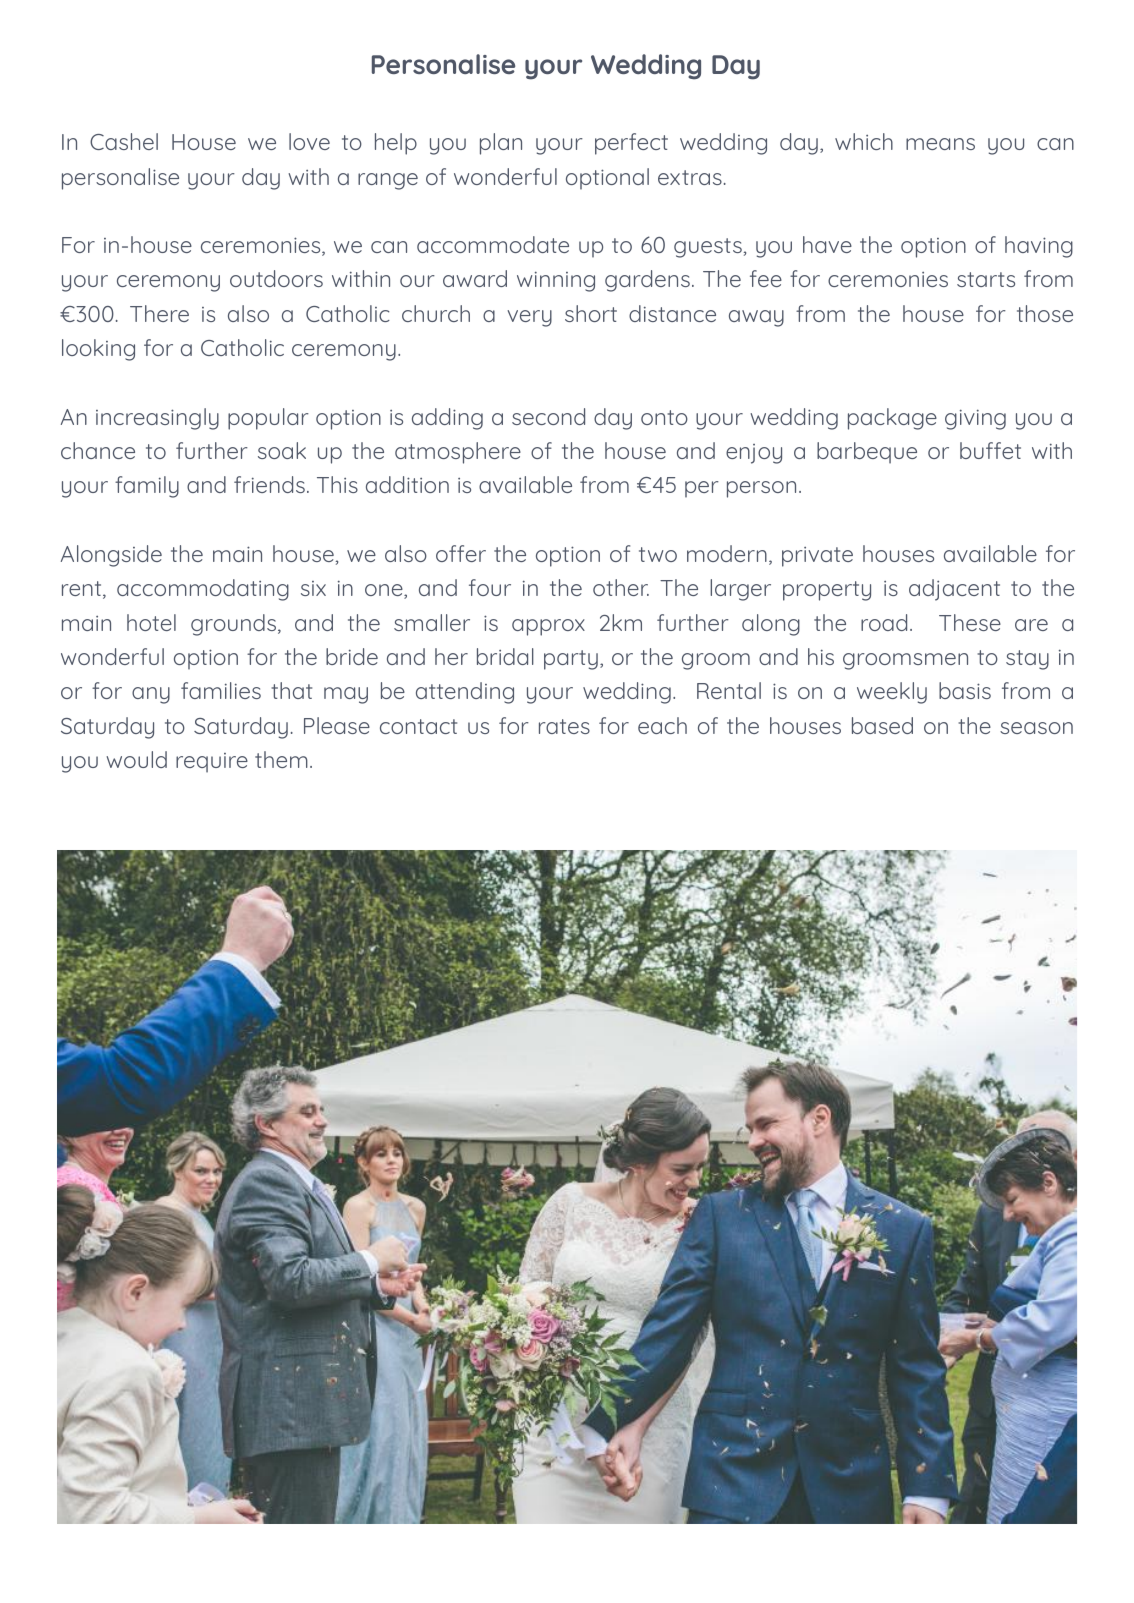  What do you see at coordinates (564, 726) in the screenshot?
I see `rates` at bounding box center [564, 726].
